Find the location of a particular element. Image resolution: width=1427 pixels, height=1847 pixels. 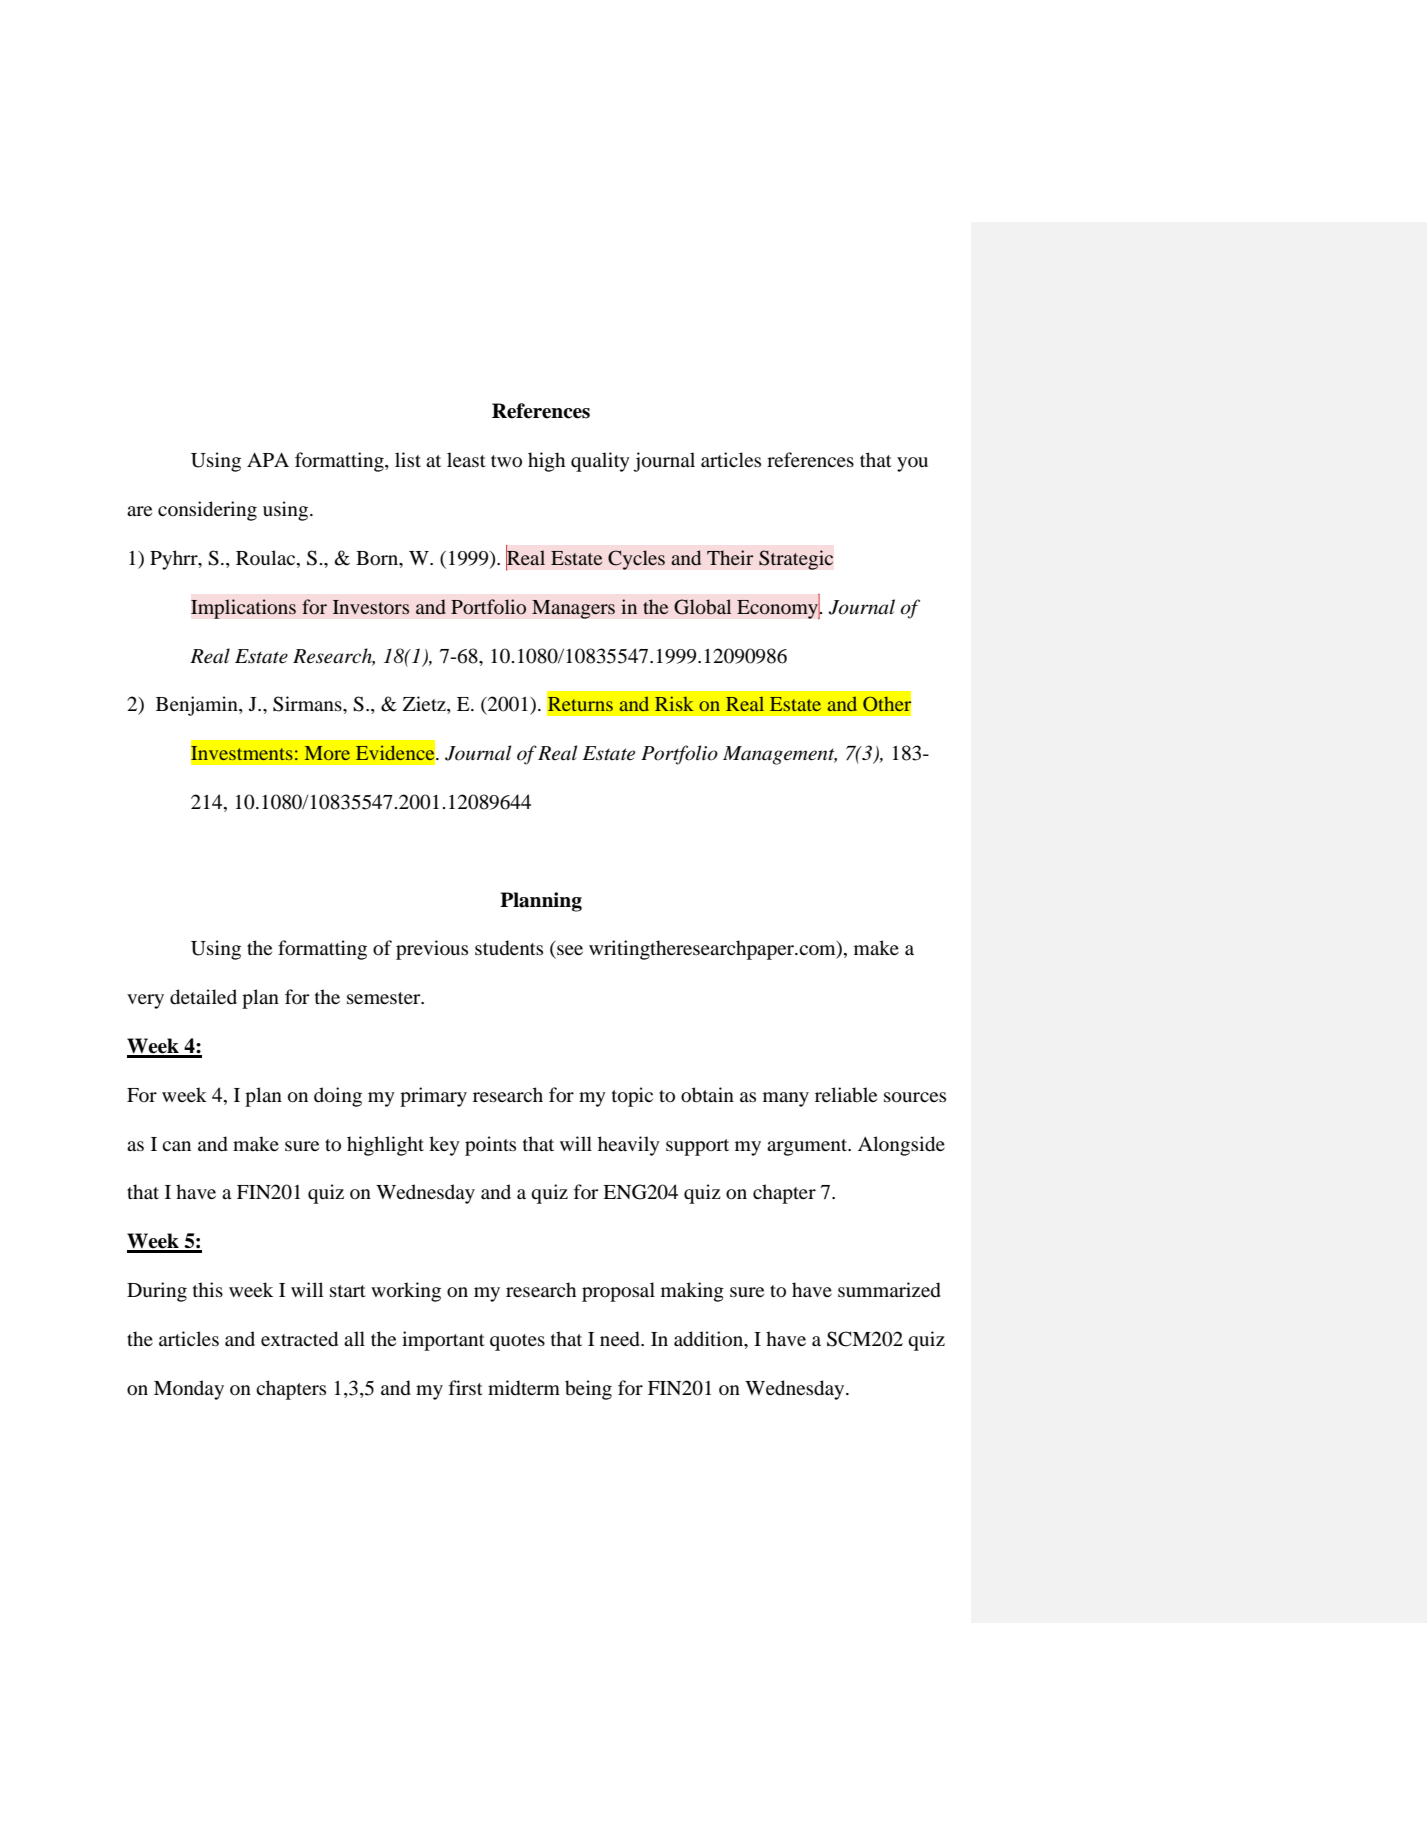

considering is located at coordinates (207, 511).
